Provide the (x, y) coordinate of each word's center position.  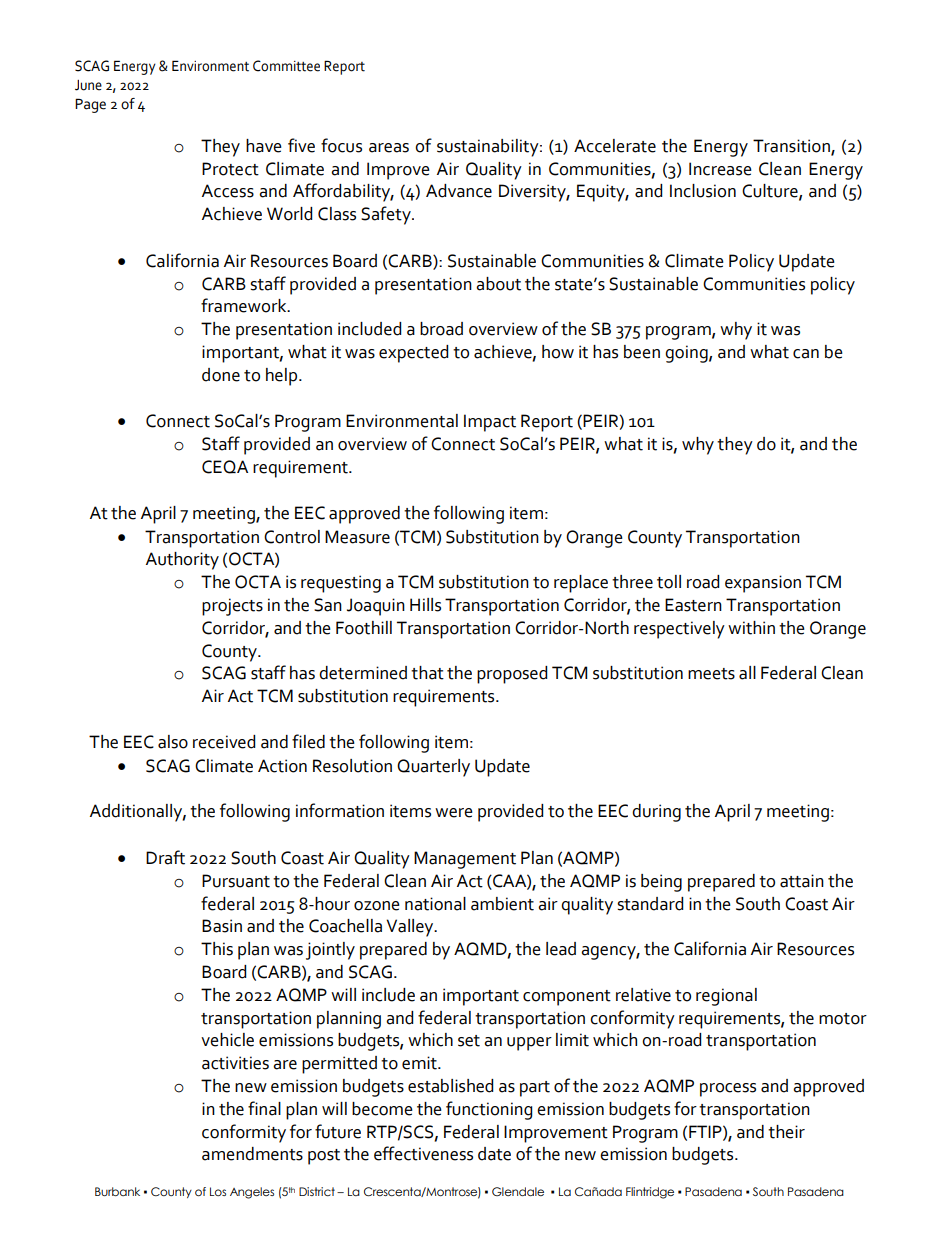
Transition (792, 146)
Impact (490, 423)
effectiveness (423, 1153)
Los (218, 1191)
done (221, 375)
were (454, 813)
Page (90, 105)
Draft (165, 857)
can (806, 354)
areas (389, 148)
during (656, 813)
